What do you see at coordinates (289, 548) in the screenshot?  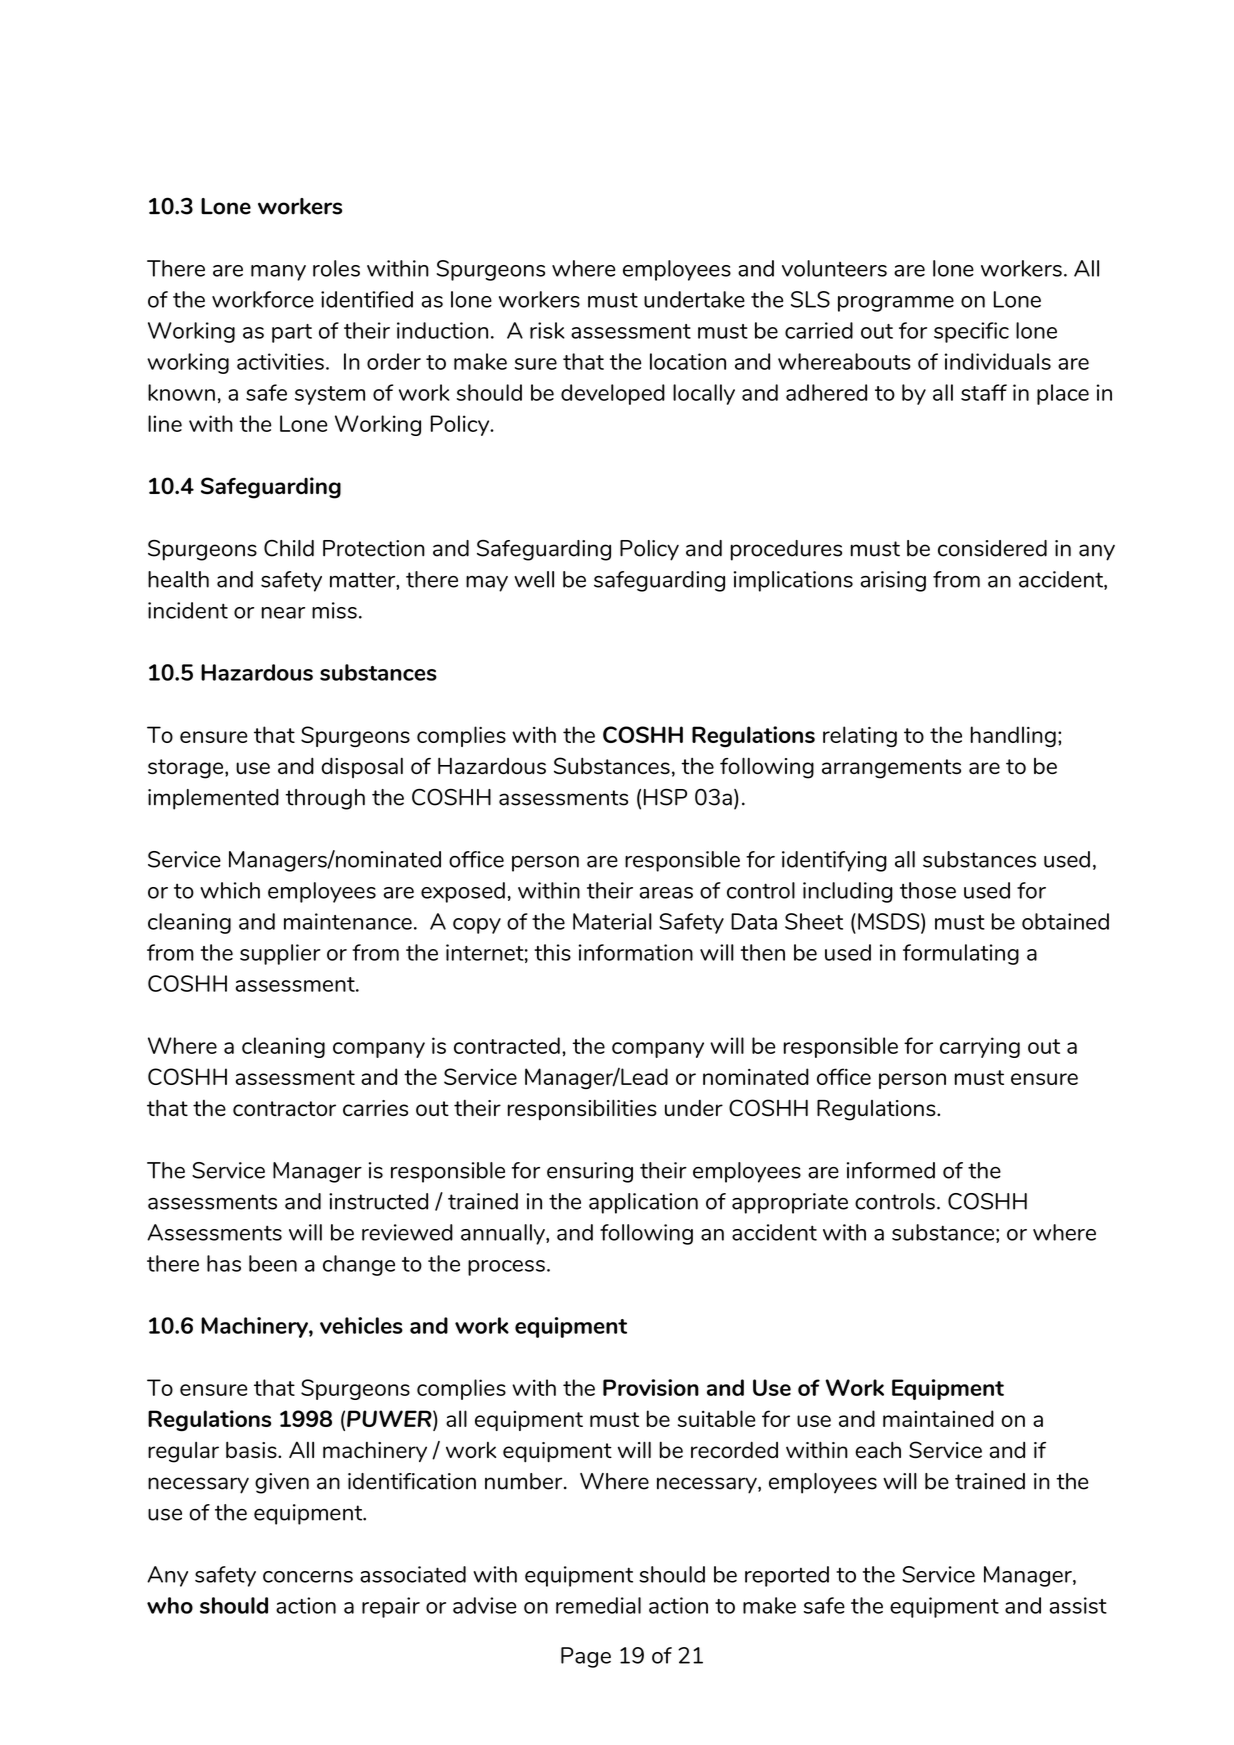 I see `Child` at bounding box center [289, 548].
